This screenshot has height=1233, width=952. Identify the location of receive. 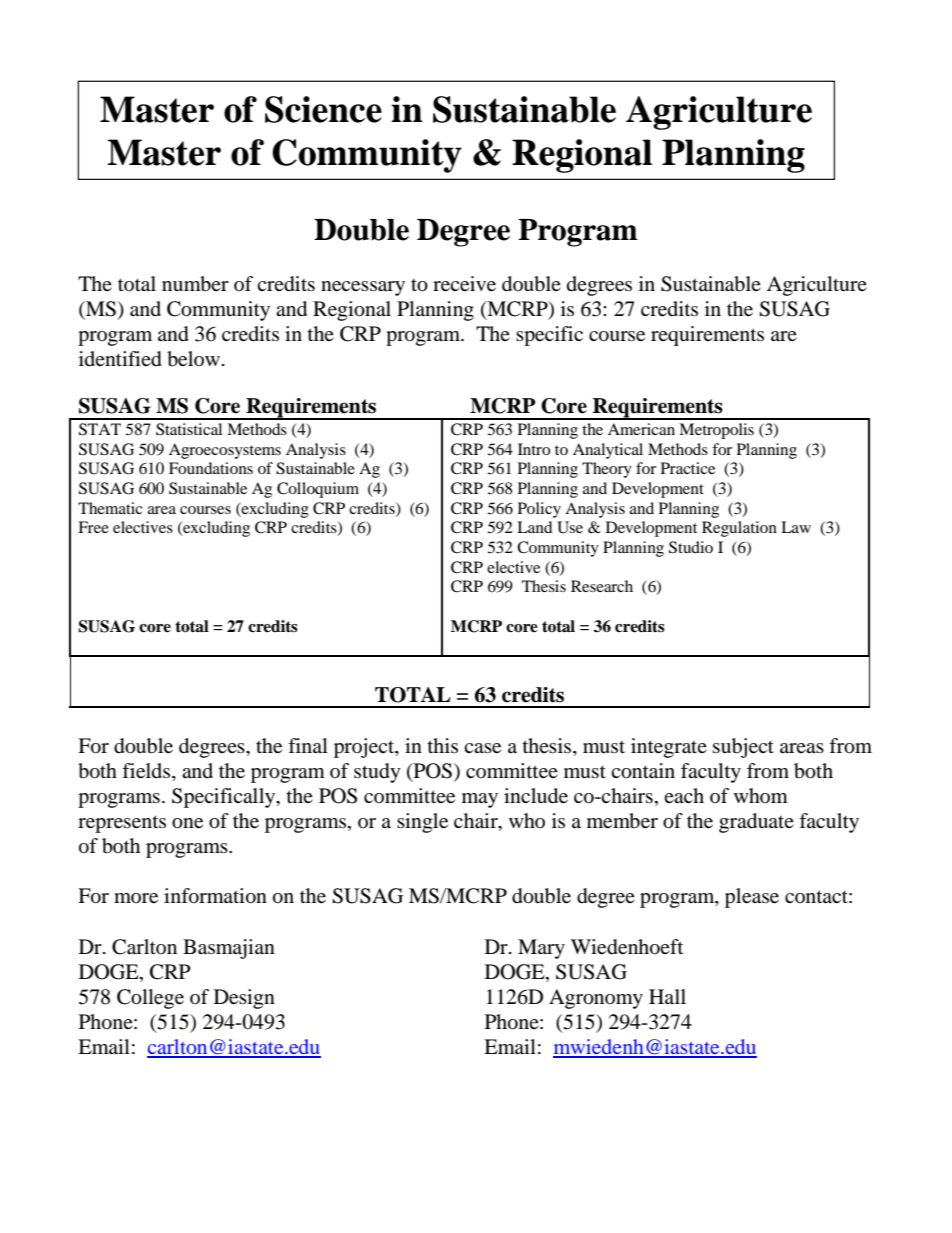
(464, 284).
